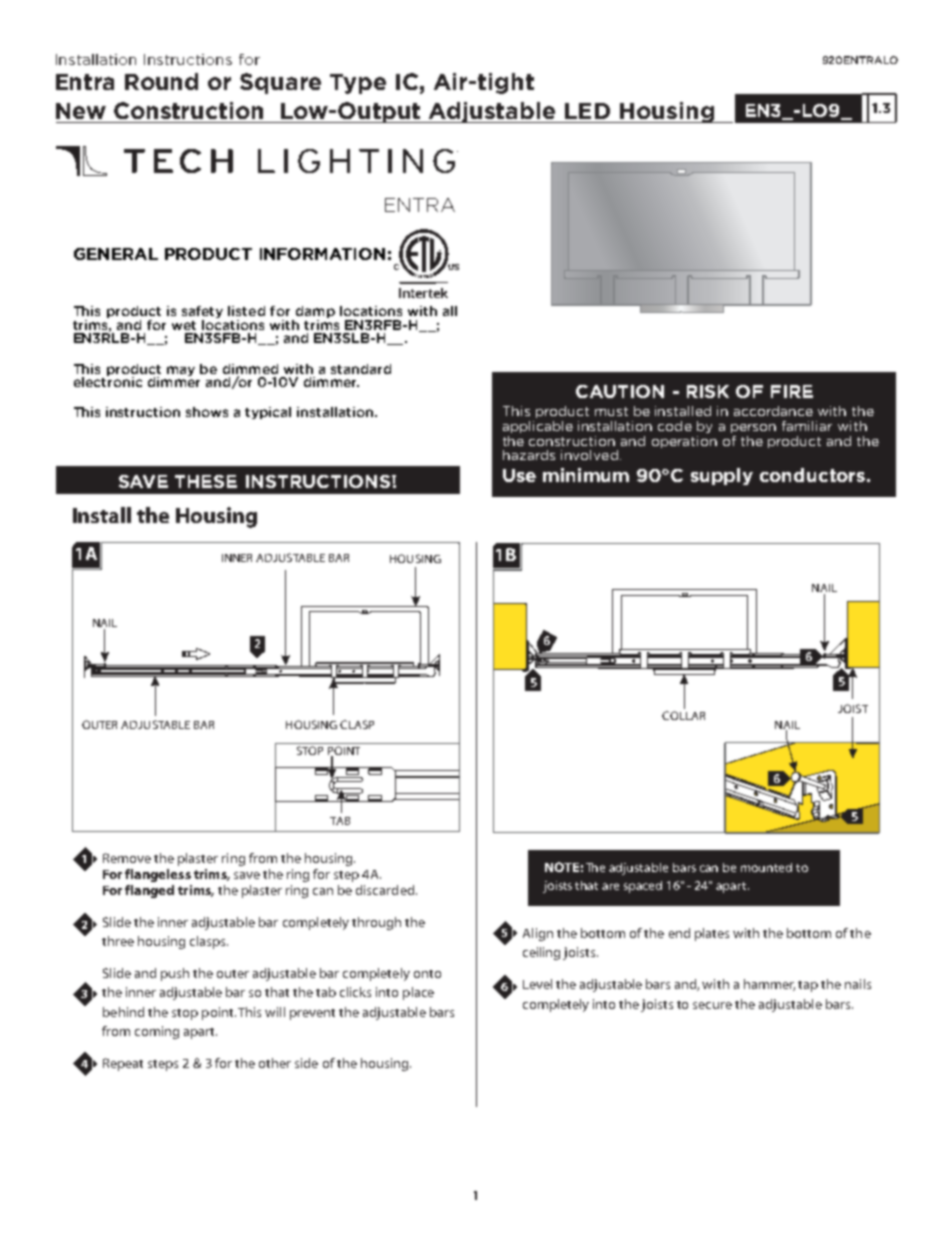 This image has width=952, height=1233. What do you see at coordinates (184, 325) in the image?
I see `wet` at bounding box center [184, 325].
